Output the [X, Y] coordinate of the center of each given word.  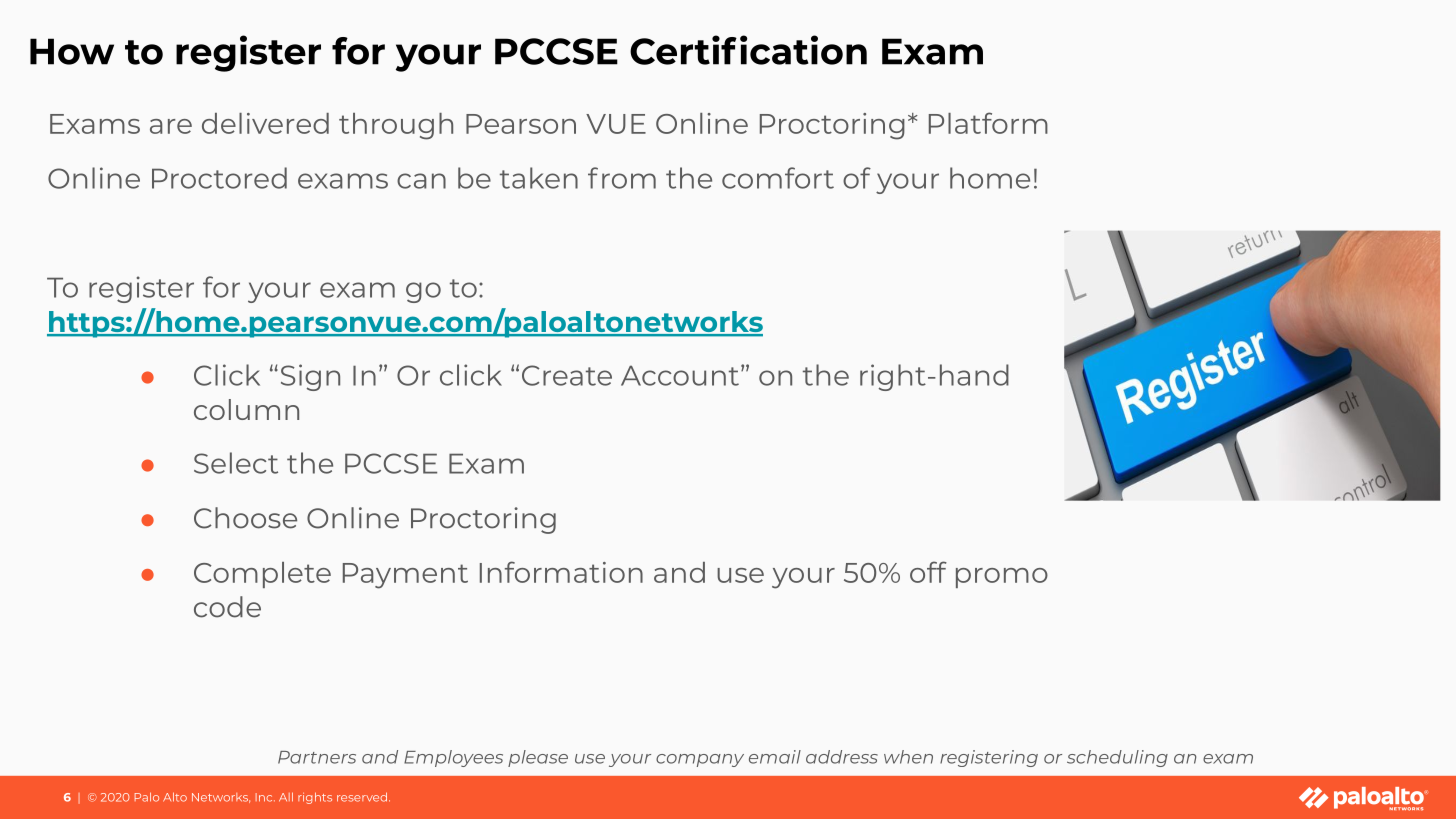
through [396, 126]
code [227, 607]
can [421, 181]
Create [567, 375]
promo [1002, 578]
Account [680, 375]
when [908, 757]
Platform [988, 123]
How [72, 51]
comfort [778, 178]
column [246, 409]
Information [561, 572]
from [622, 178]
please [538, 758]
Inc [265, 797]
